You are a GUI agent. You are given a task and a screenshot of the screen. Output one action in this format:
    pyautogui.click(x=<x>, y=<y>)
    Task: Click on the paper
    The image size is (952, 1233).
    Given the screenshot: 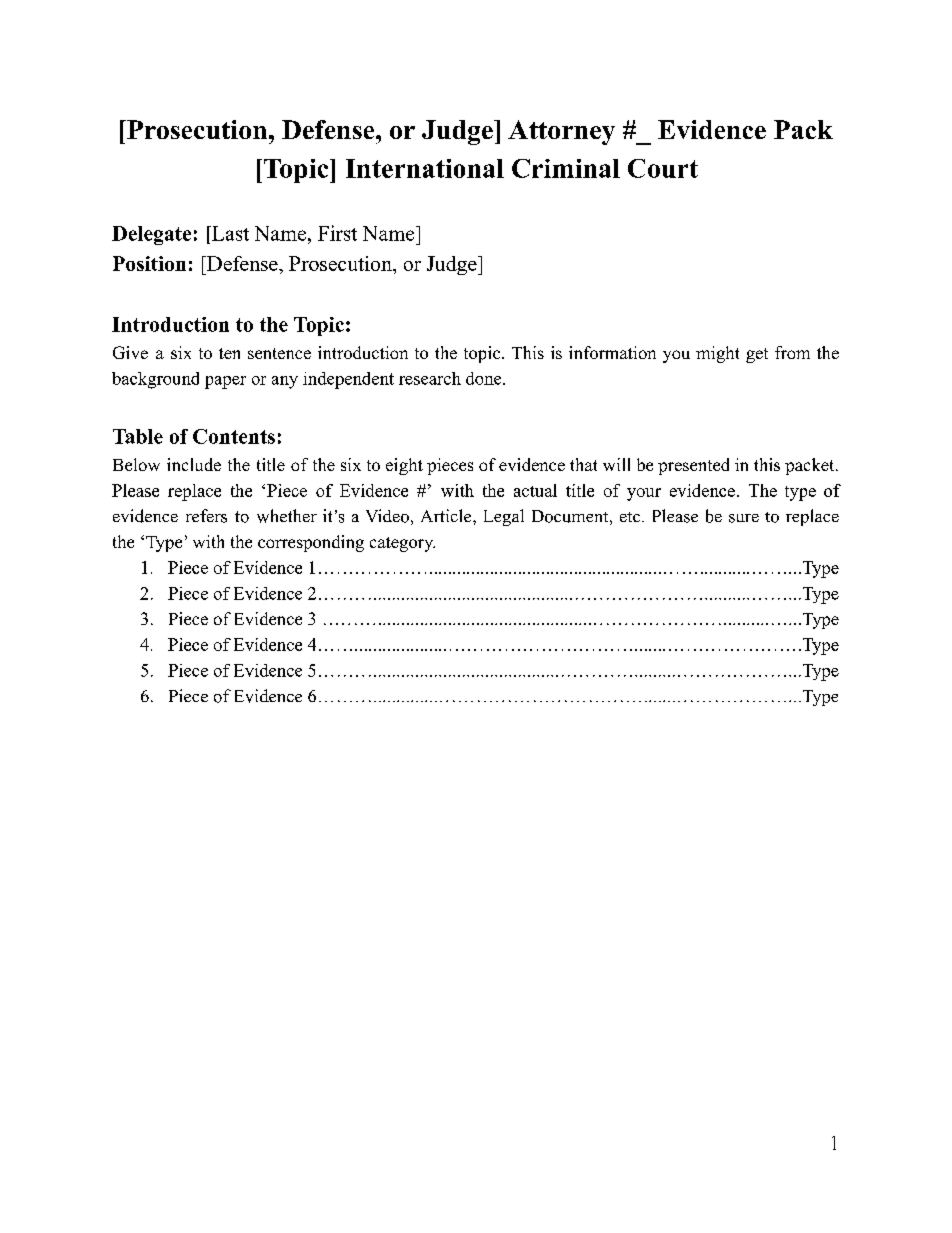 What is the action you would take?
    pyautogui.click(x=225, y=382)
